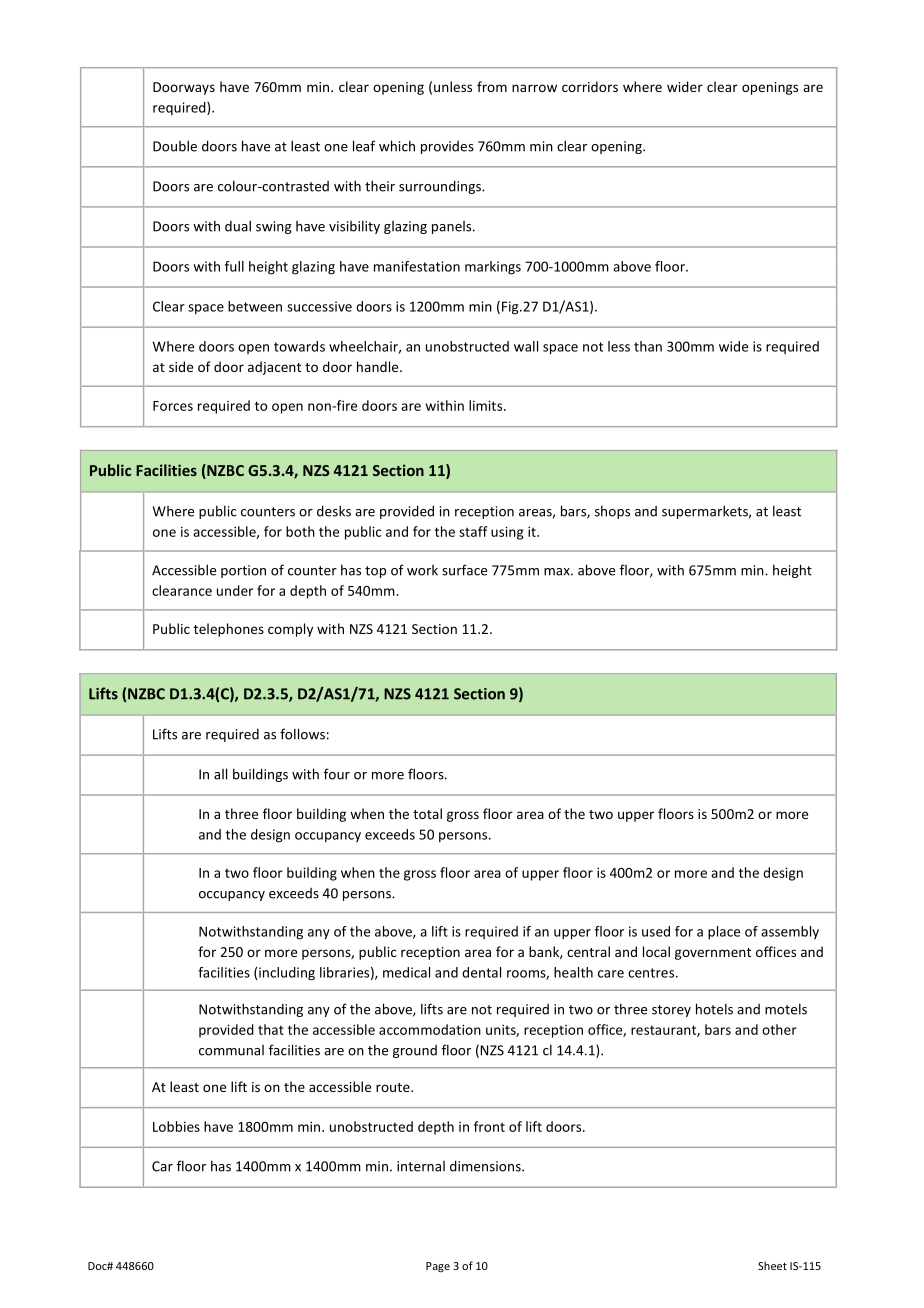 This screenshot has width=924, height=1308. I want to click on hotels, so click(714, 1009).
